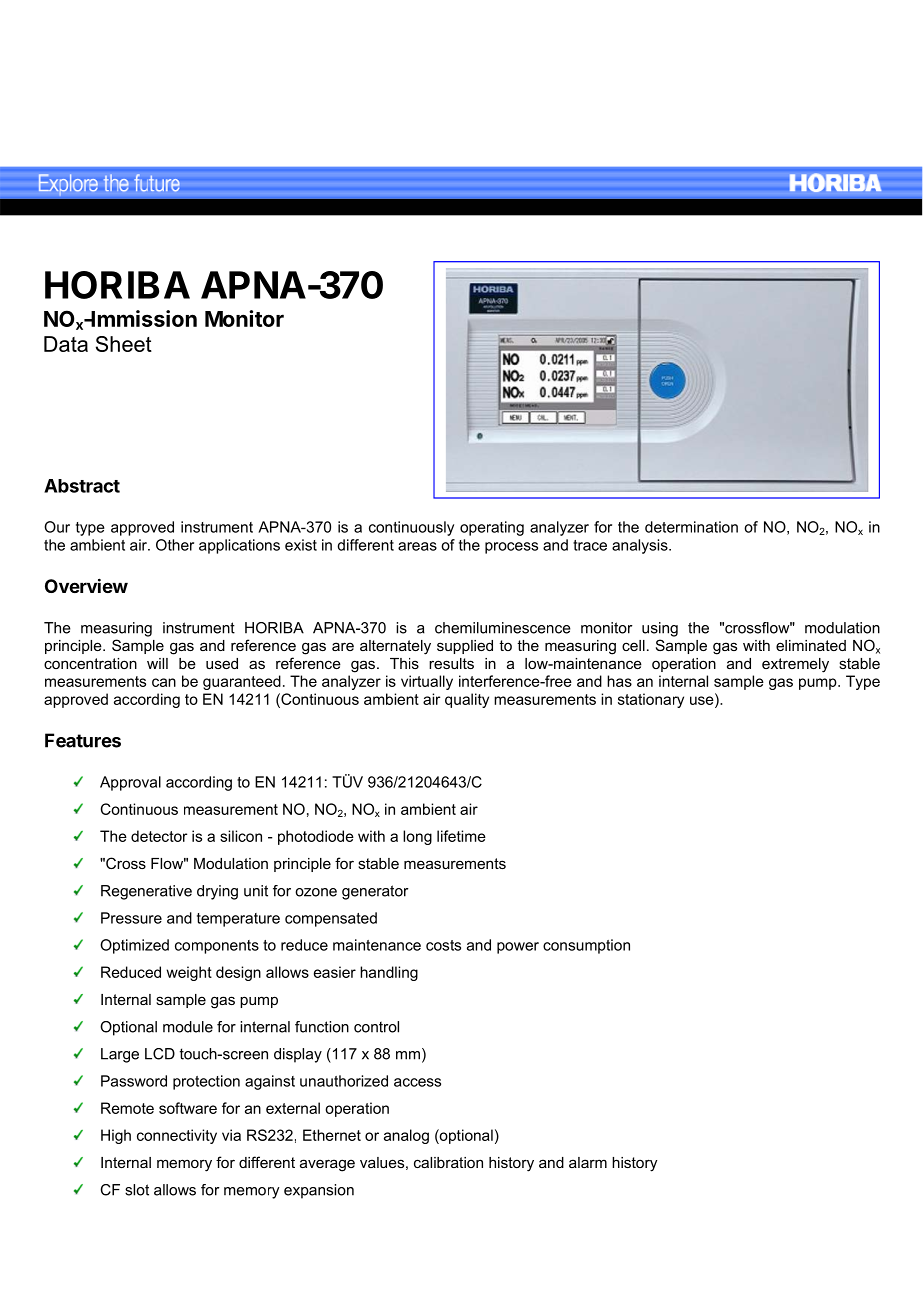  I want to click on calibration, so click(448, 1162).
